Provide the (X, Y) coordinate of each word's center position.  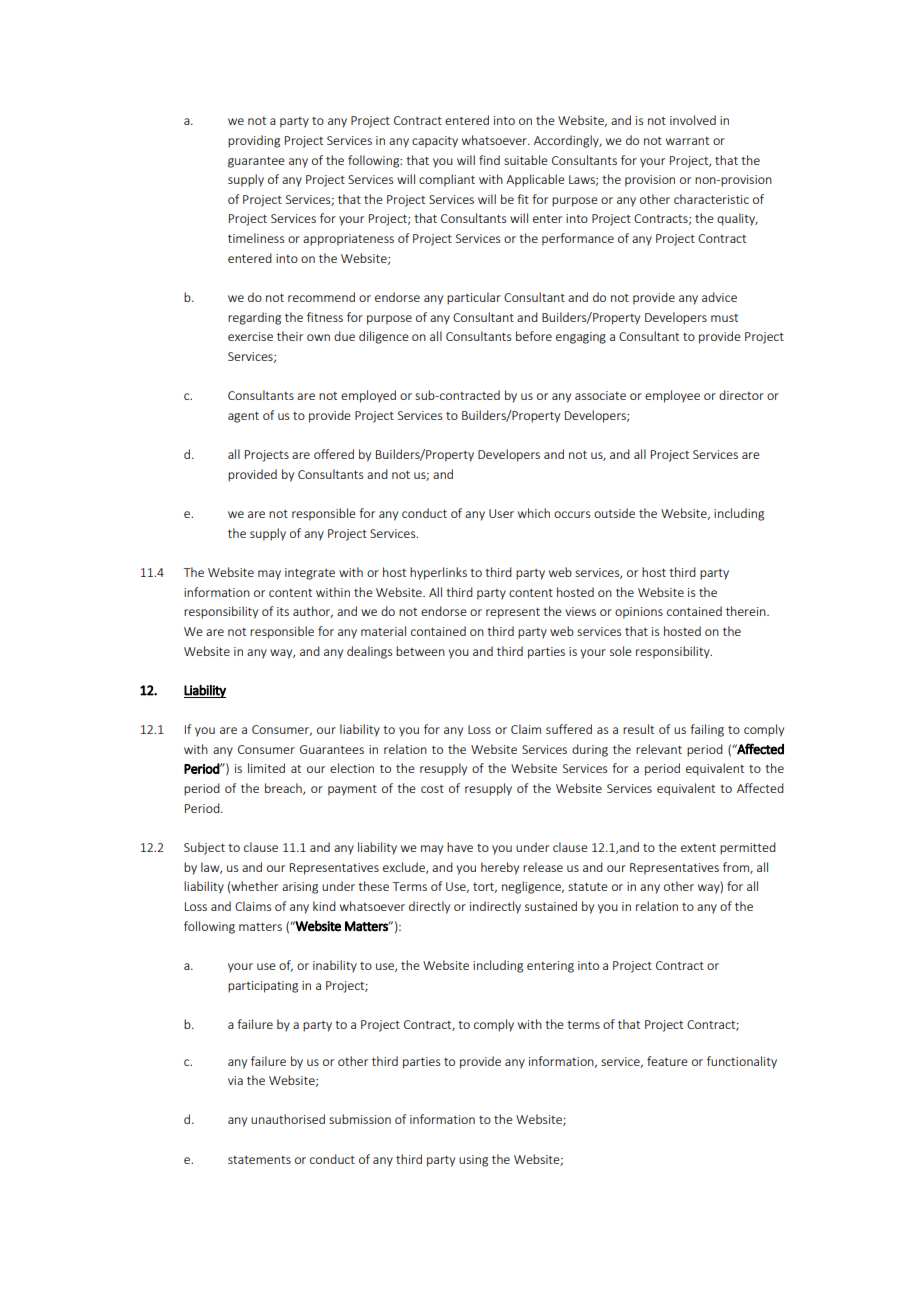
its (283, 611)
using (473, 1161)
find (489, 160)
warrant (687, 141)
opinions (639, 613)
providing (254, 141)
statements (259, 1160)
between (420, 651)
